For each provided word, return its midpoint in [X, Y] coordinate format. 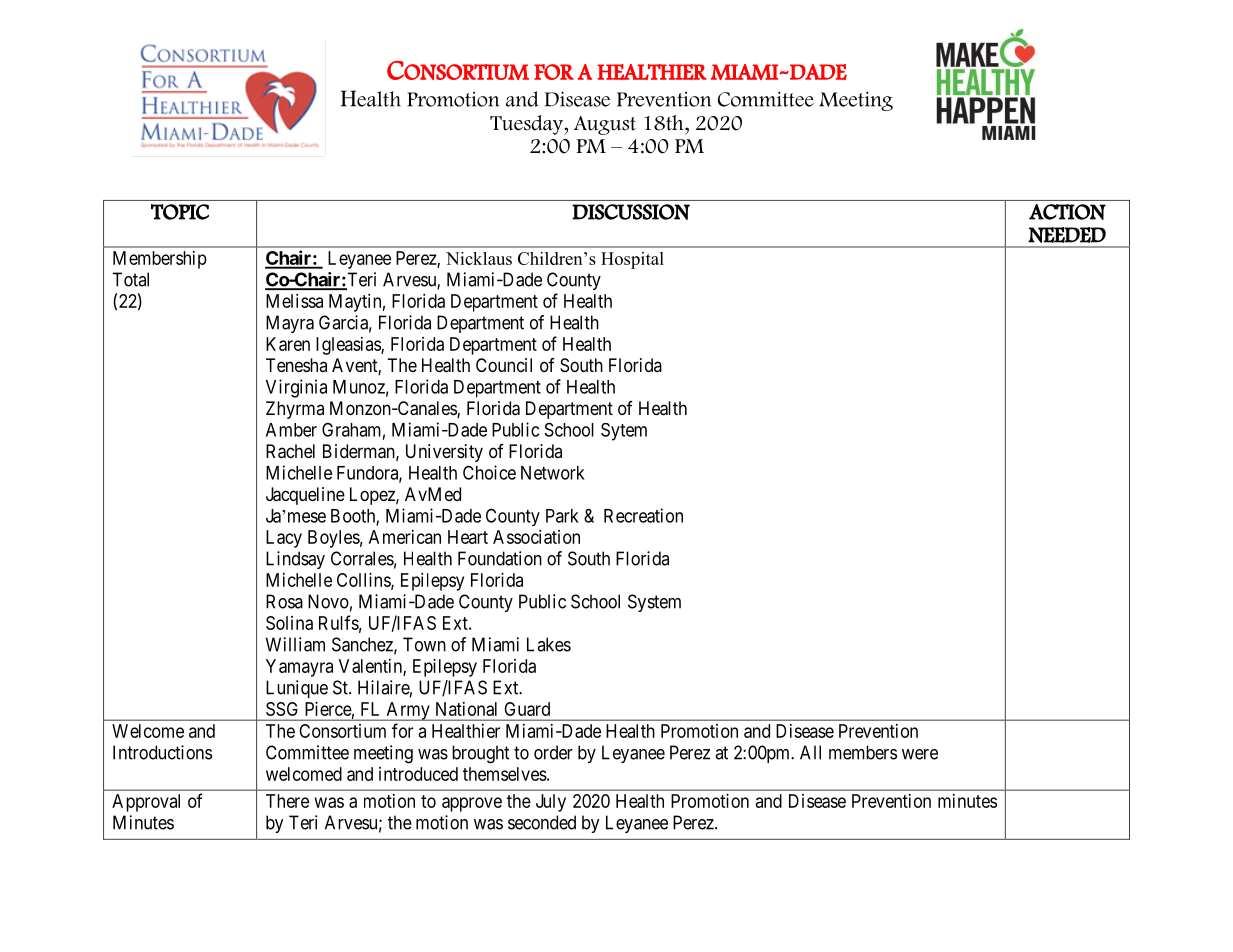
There [287, 801]
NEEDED [1067, 235]
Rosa [284, 601]
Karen [288, 344]
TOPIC [180, 212]
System [654, 603]
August [605, 125]
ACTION [1067, 212]
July [551, 803]
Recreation [643, 515]
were [920, 754]
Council [504, 365]
